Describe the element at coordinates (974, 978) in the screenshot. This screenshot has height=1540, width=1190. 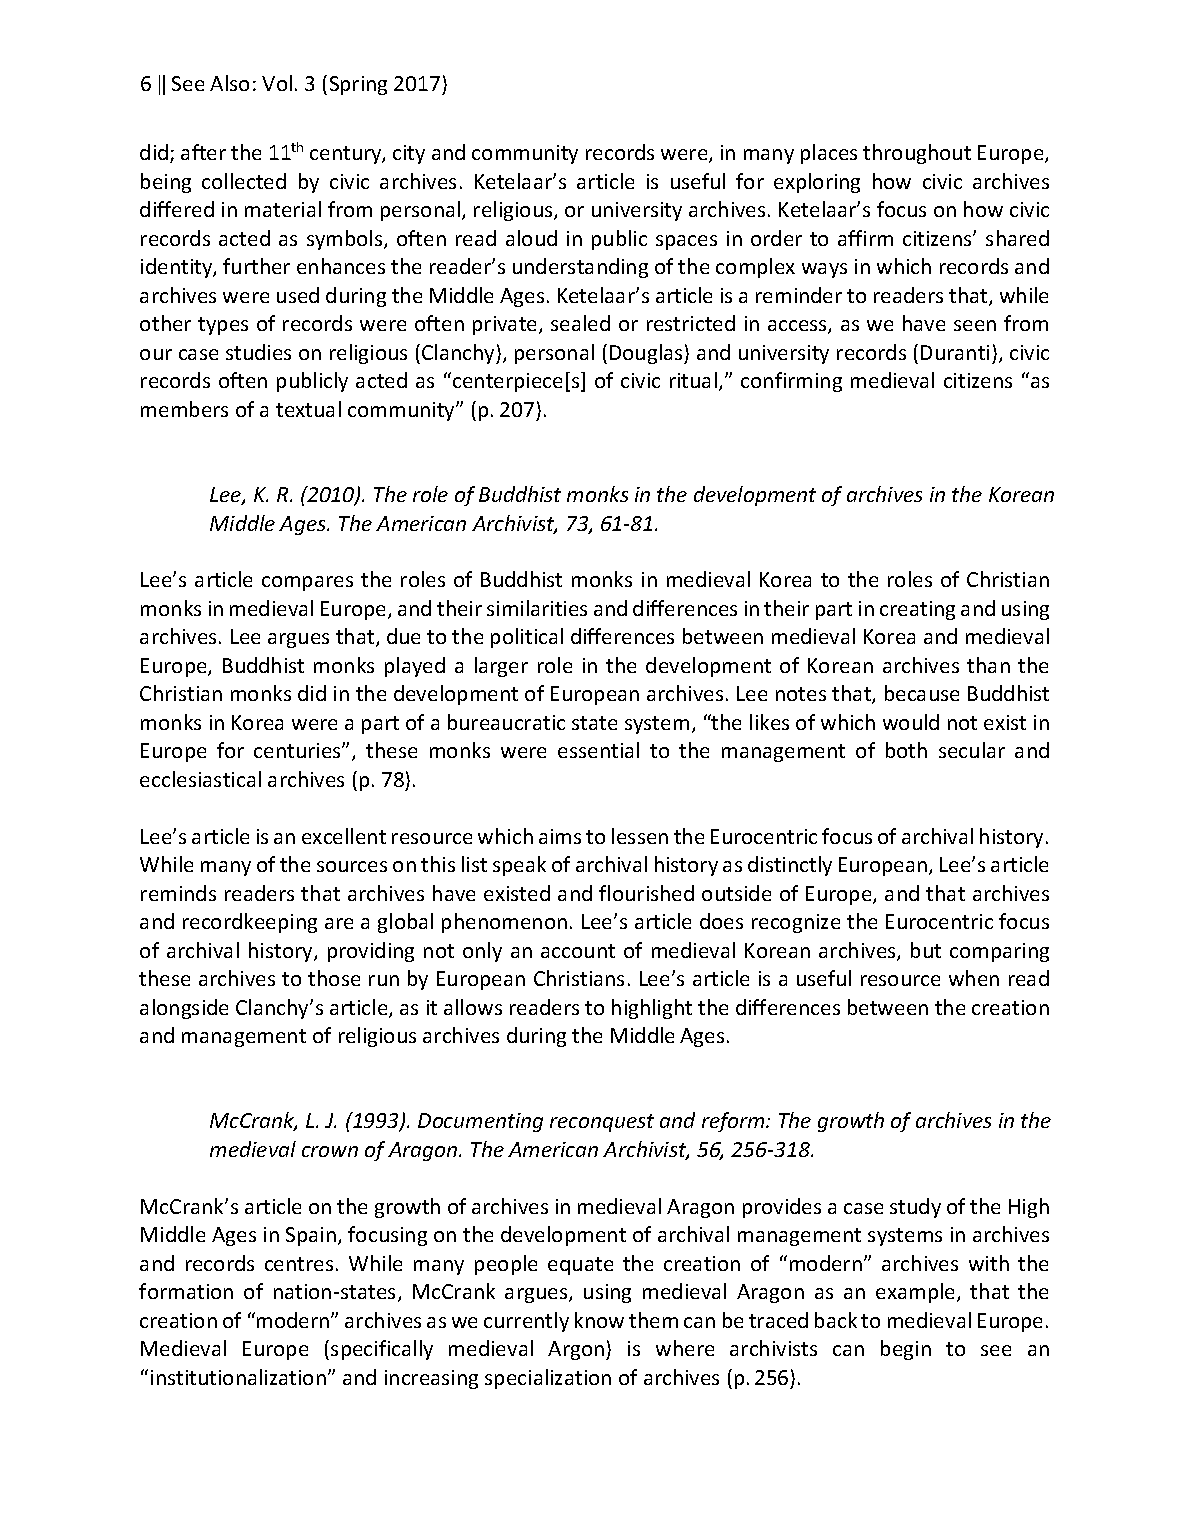
I see `when` at that location.
